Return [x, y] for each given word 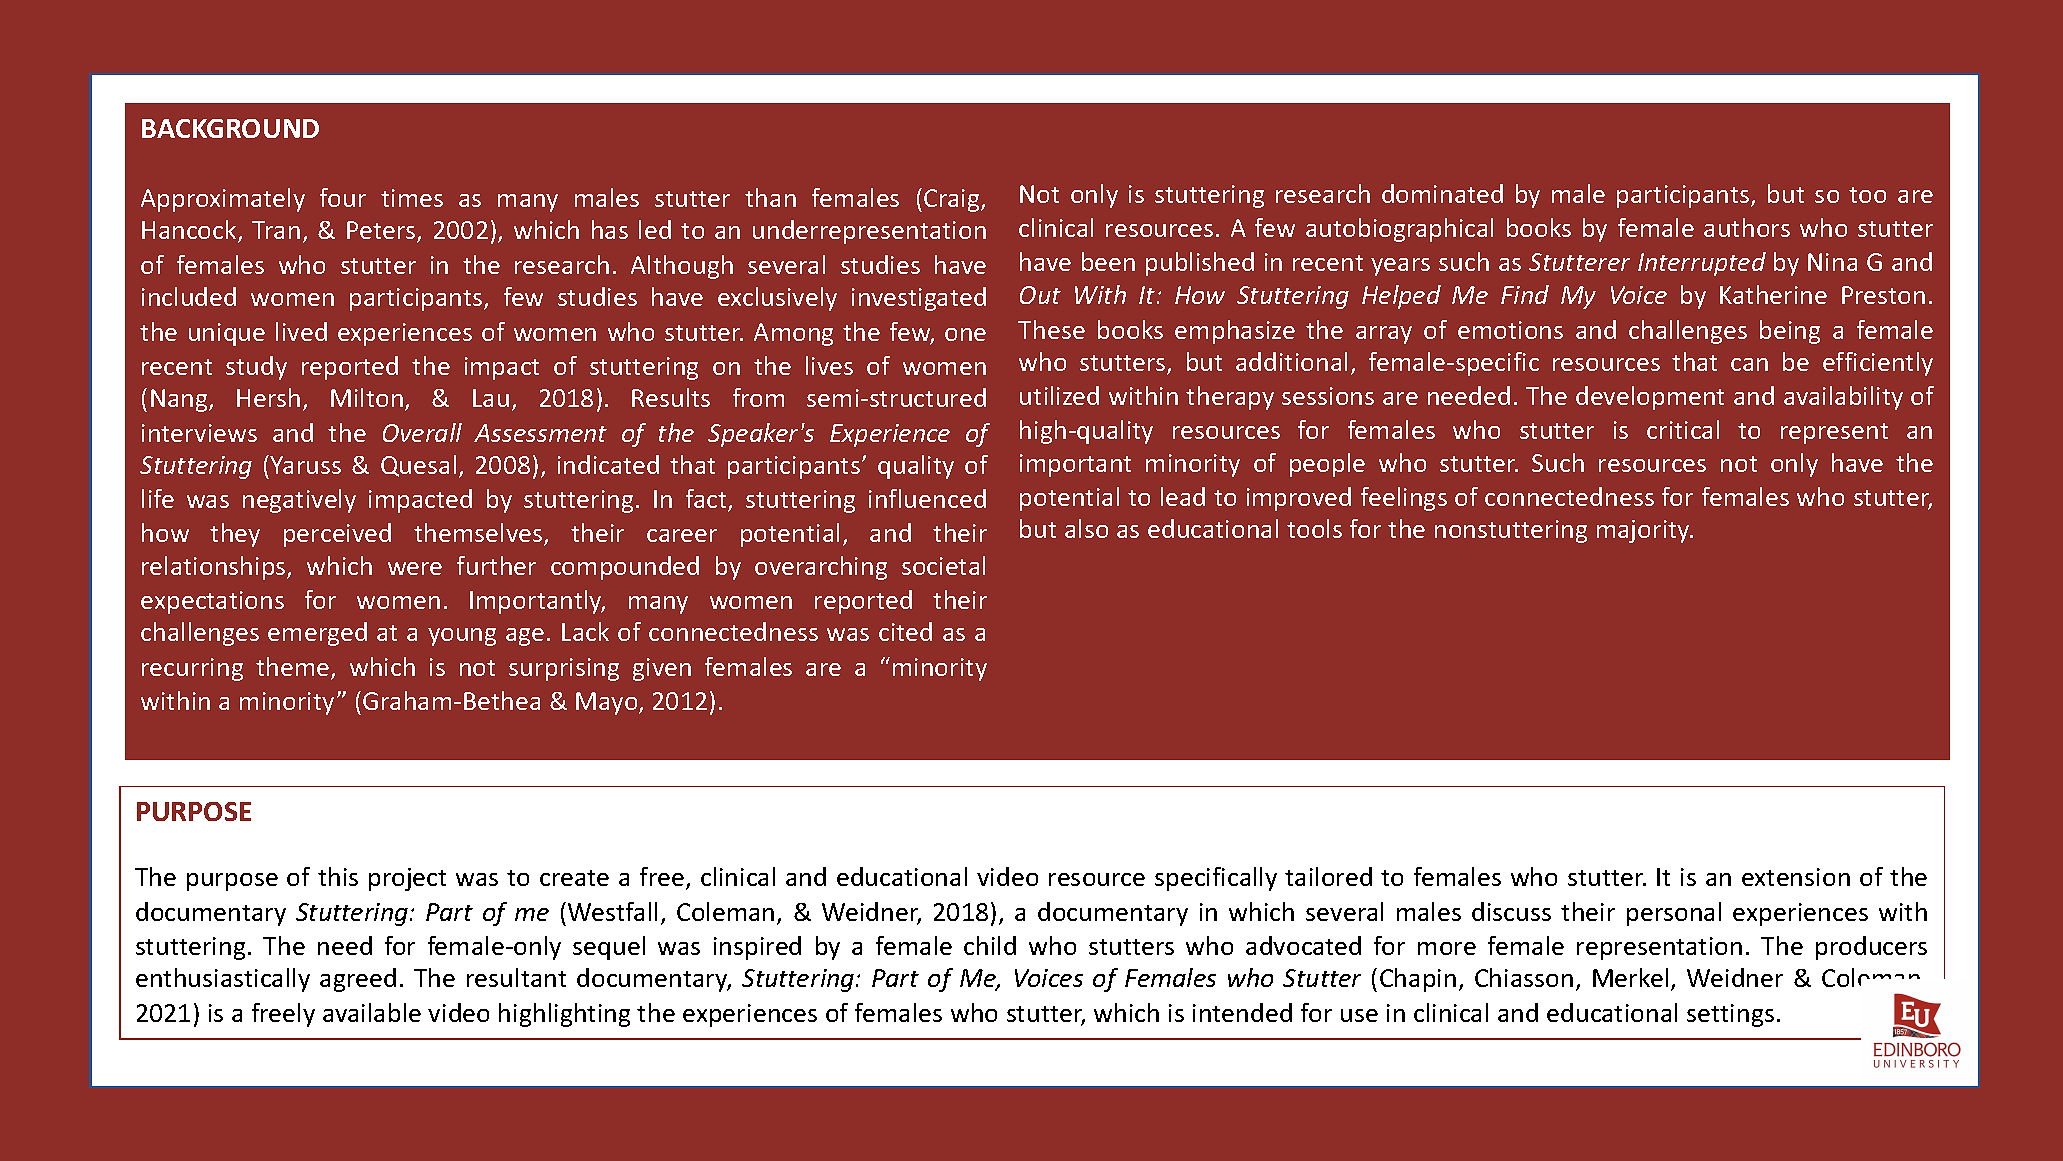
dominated [1442, 193]
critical [1683, 429]
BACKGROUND [230, 128]
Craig [953, 200]
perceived [337, 535]
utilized [1059, 395]
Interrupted [1702, 264]
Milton [367, 397]
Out [1040, 295]
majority [1644, 531]
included [189, 296]
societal [943, 565]
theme [294, 668]
